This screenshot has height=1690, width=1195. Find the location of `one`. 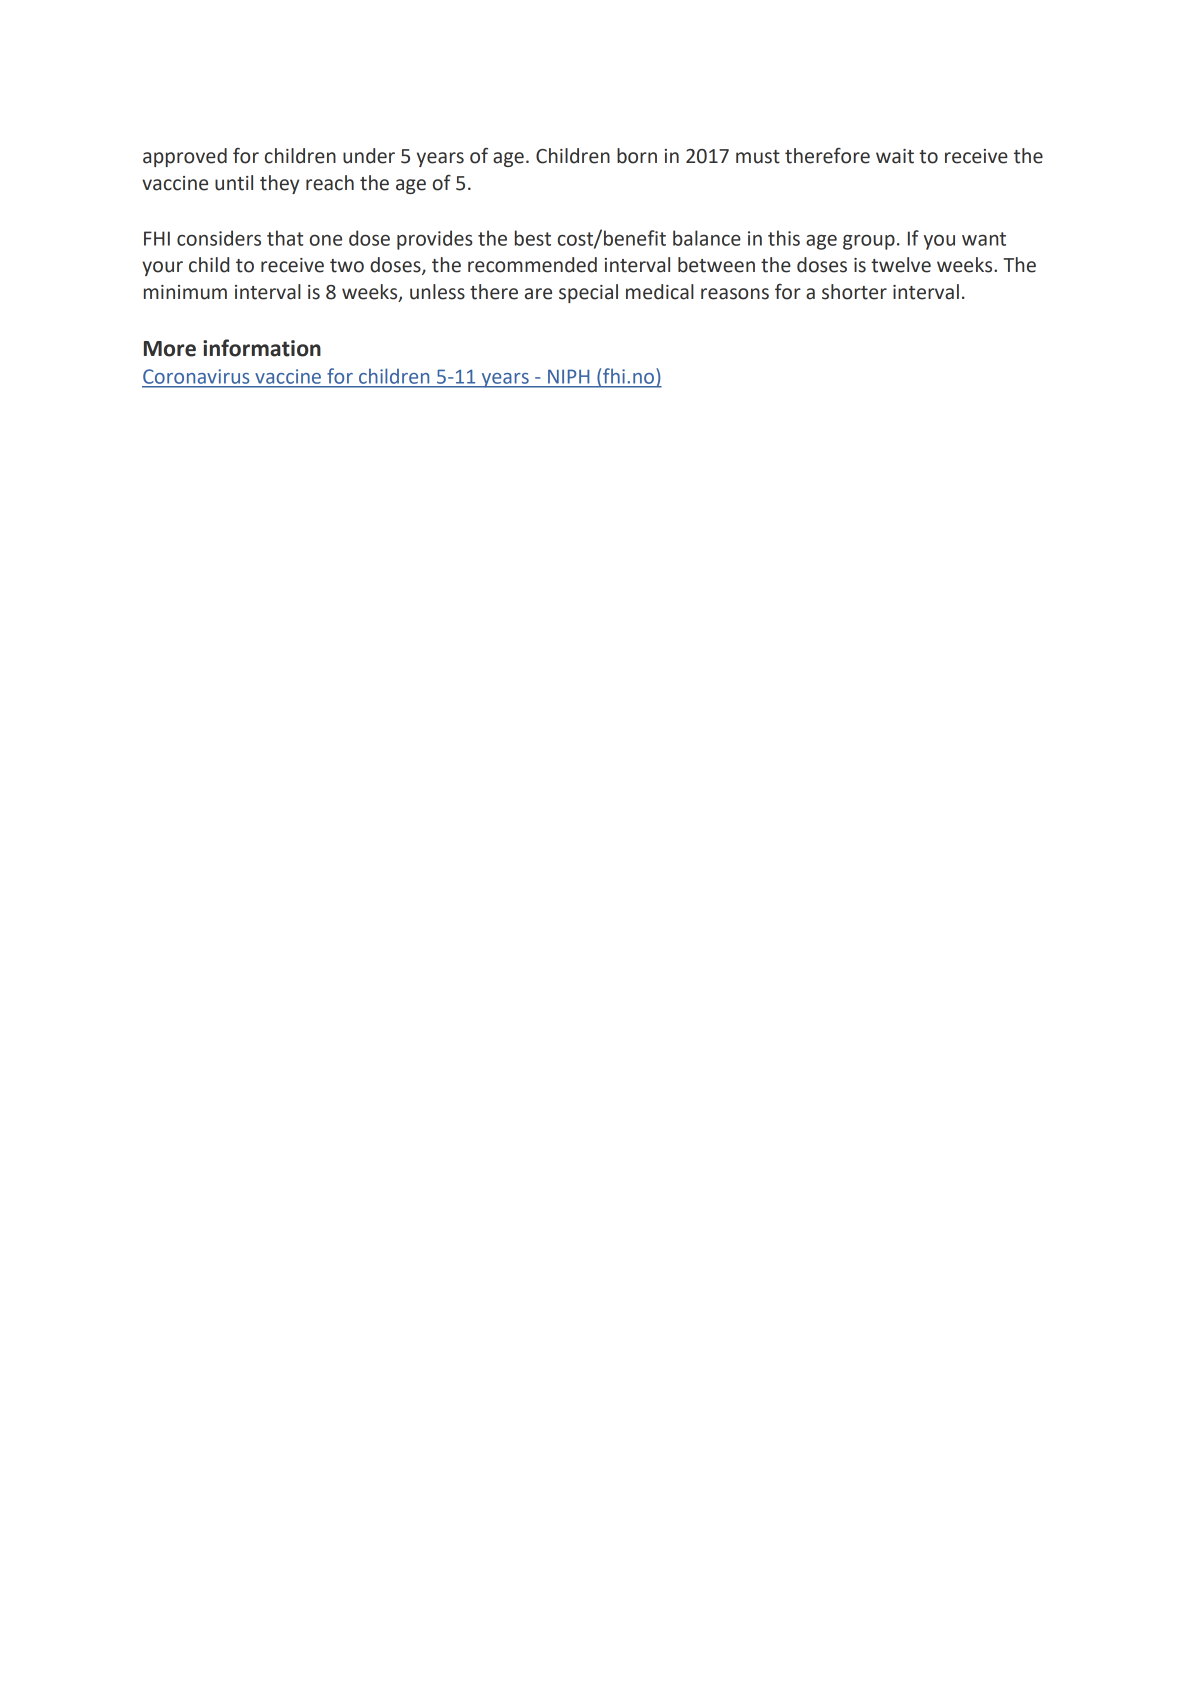

one is located at coordinates (326, 240).
